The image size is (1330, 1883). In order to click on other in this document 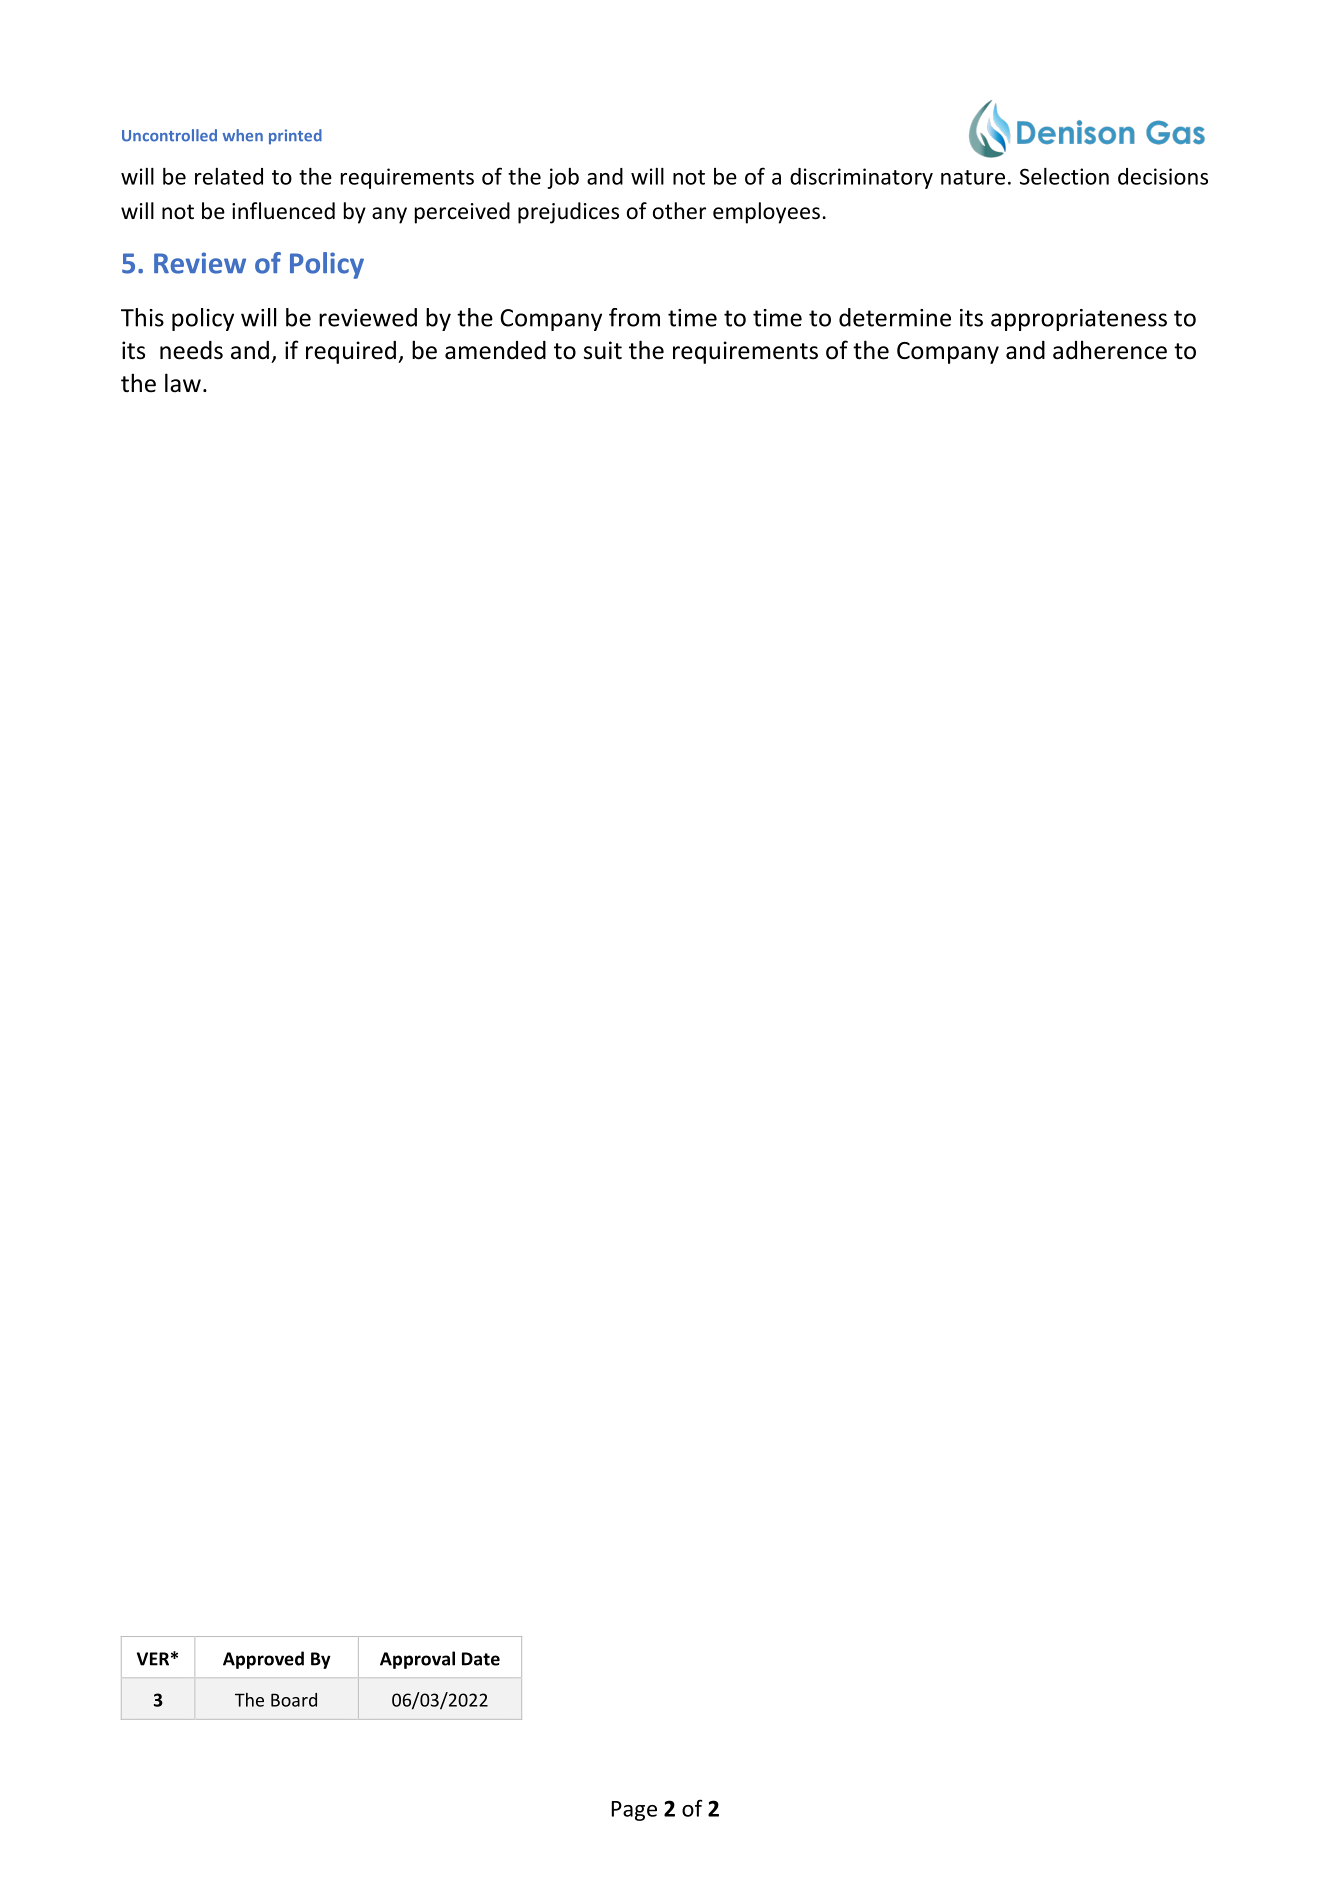, I will do `click(679, 211)`.
